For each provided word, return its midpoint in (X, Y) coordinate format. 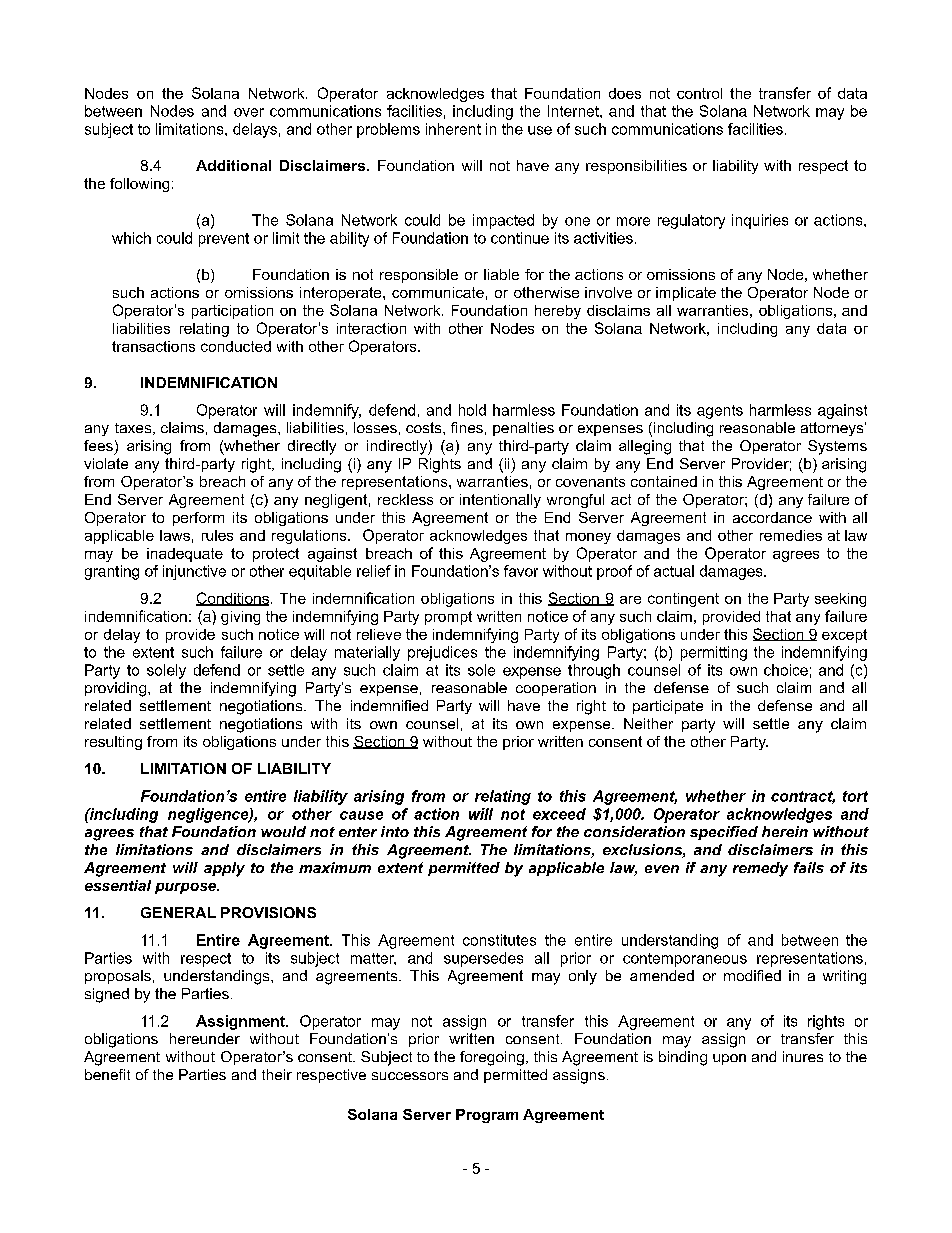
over (249, 112)
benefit (107, 1074)
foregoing (492, 1058)
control (699, 93)
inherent (453, 129)
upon (729, 1059)
